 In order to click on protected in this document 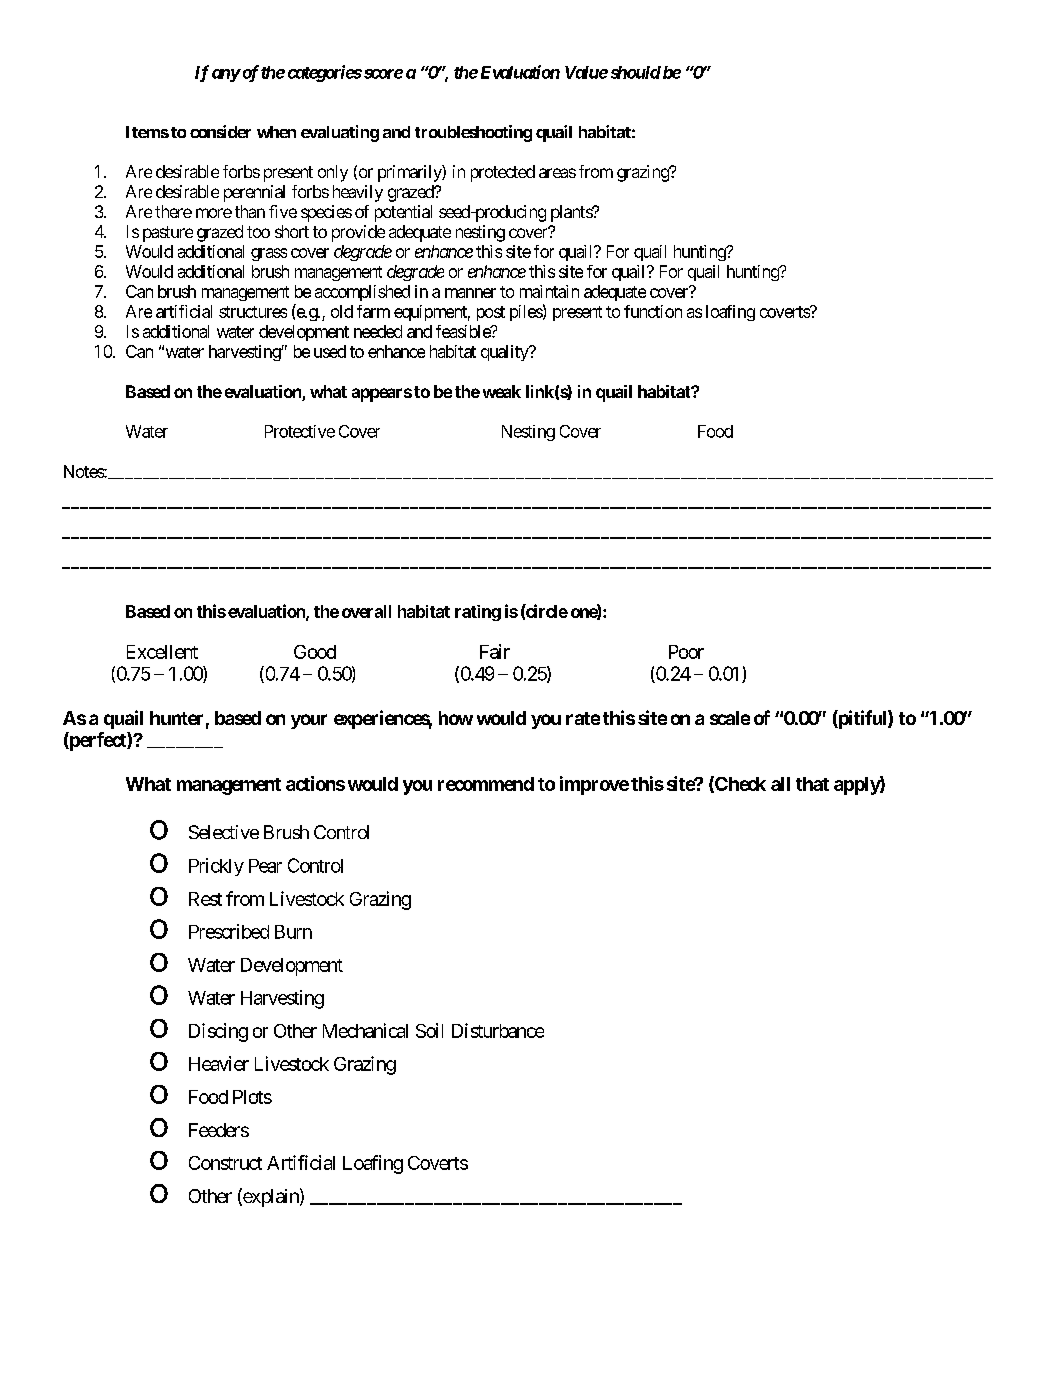, I will do `click(503, 173)`.
